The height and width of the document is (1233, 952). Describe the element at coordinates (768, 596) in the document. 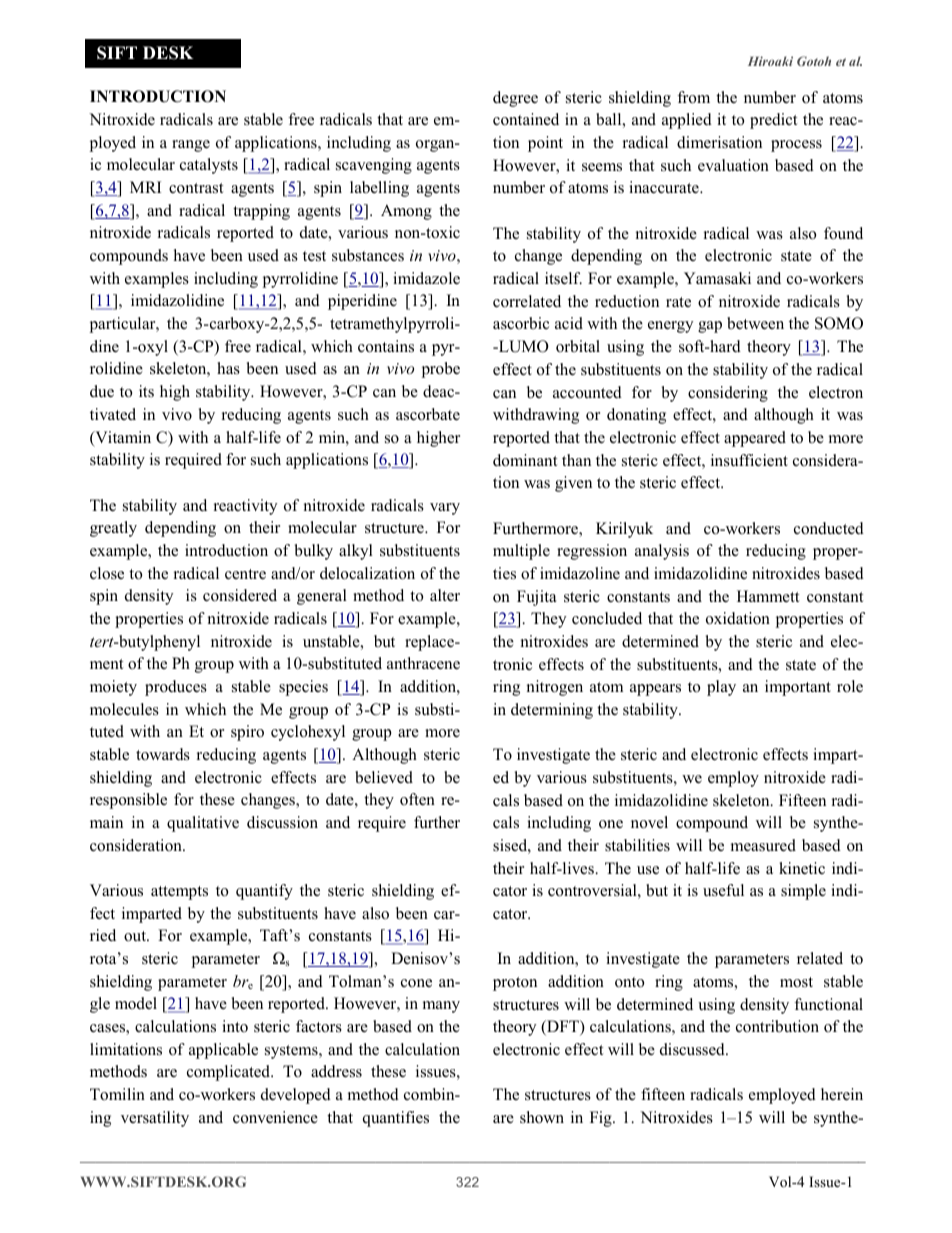

I see `Hammett` at that location.
